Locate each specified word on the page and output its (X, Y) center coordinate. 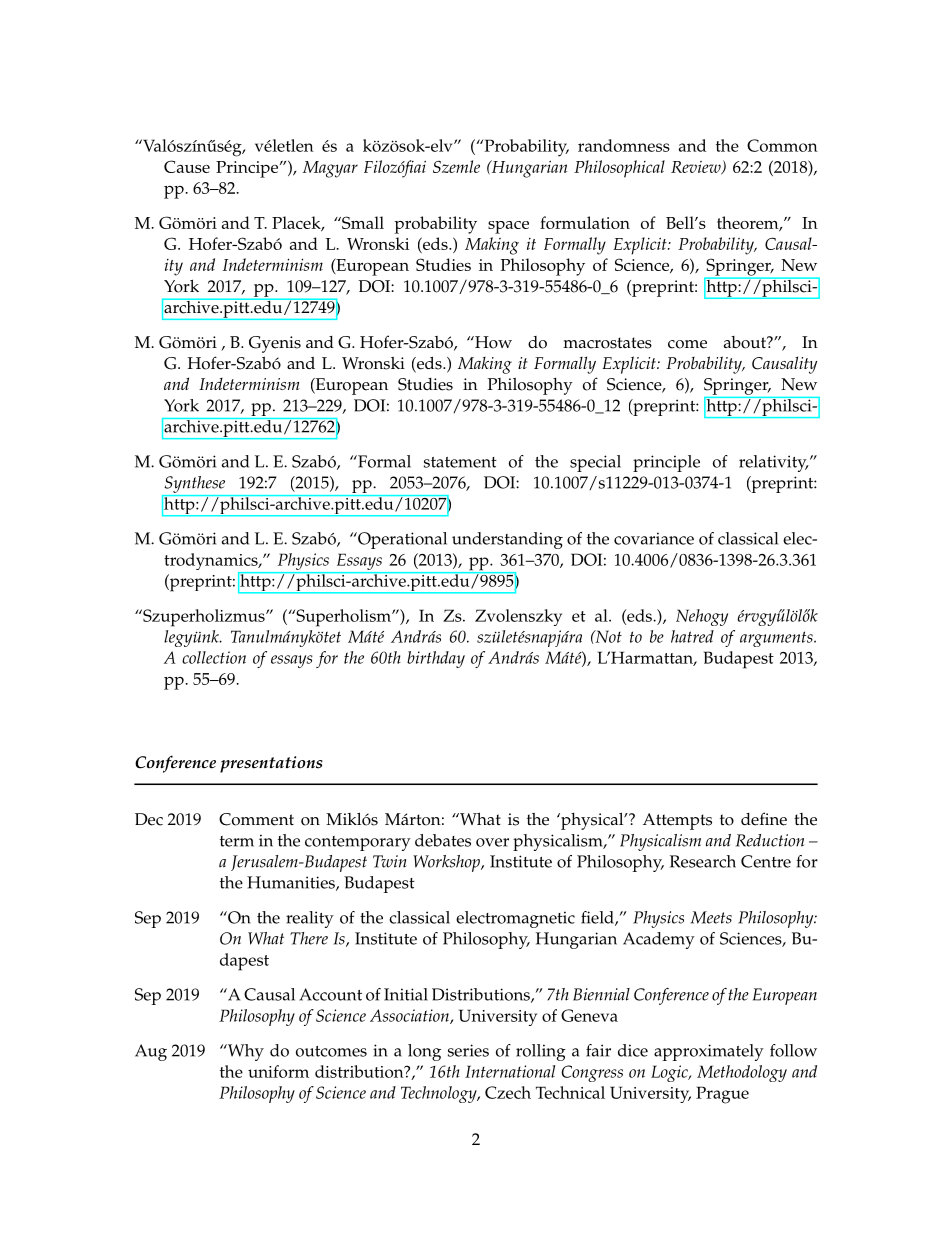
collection (214, 657)
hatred (692, 636)
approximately (709, 1052)
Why (244, 1052)
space (508, 227)
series (468, 1050)
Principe (248, 169)
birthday (436, 659)
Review (697, 168)
